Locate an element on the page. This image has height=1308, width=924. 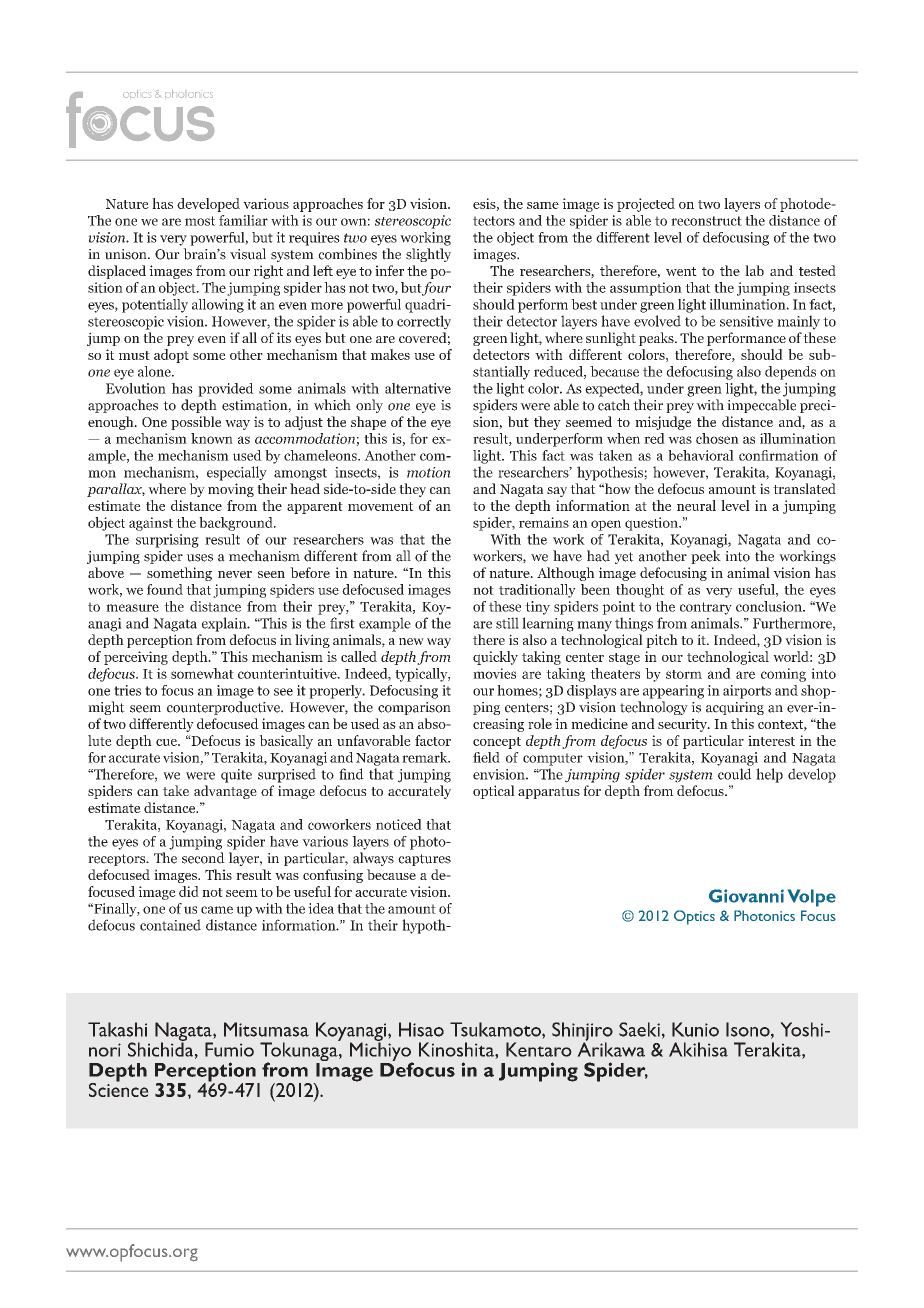
concept is located at coordinates (497, 743).
